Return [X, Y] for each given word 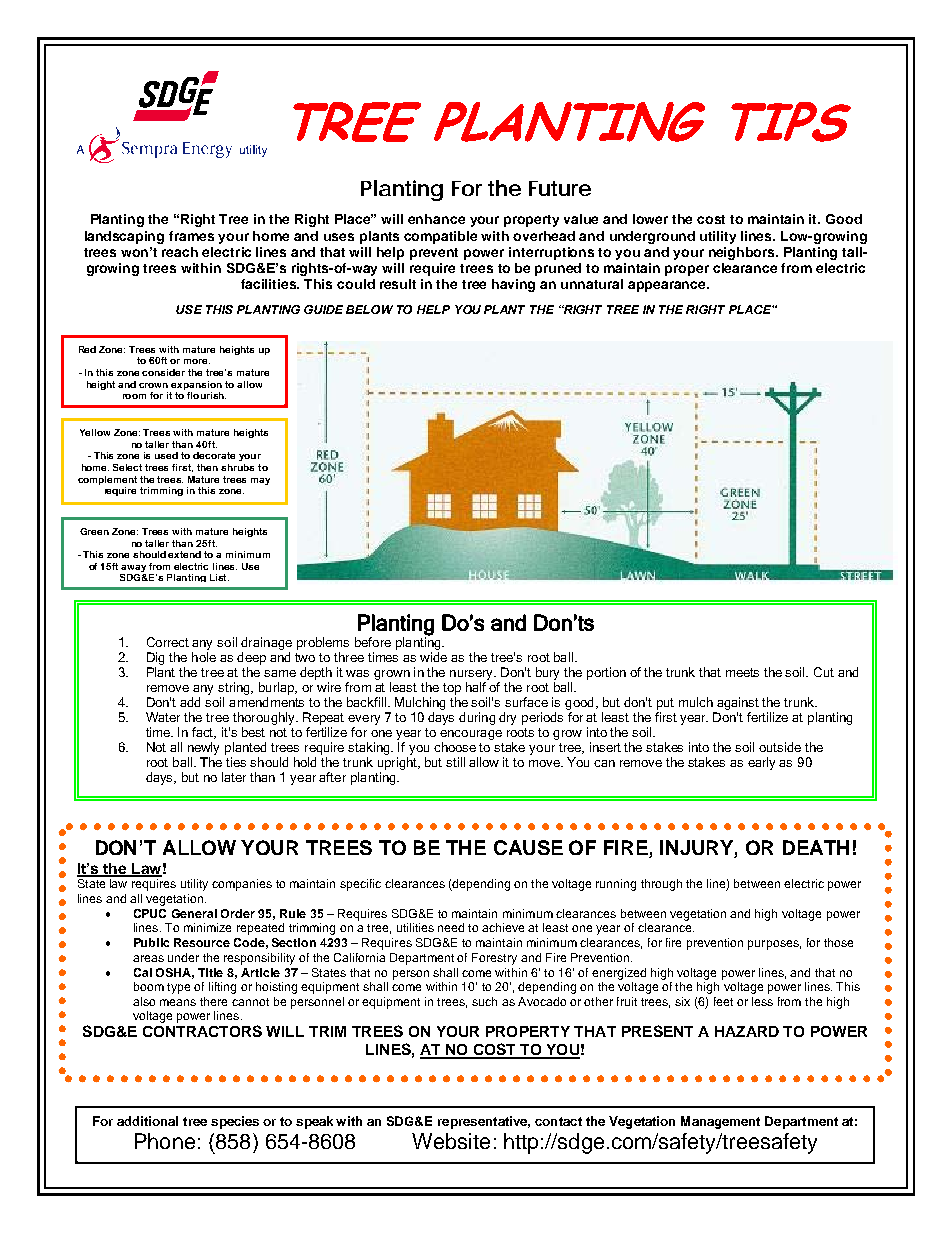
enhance [436, 219]
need [451, 927]
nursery [473, 675]
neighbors [743, 253]
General [194, 913]
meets [742, 672]
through [661, 885]
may [260, 481]
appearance [668, 286]
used [166, 455]
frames [191, 236]
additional [147, 1121]
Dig [155, 658]
